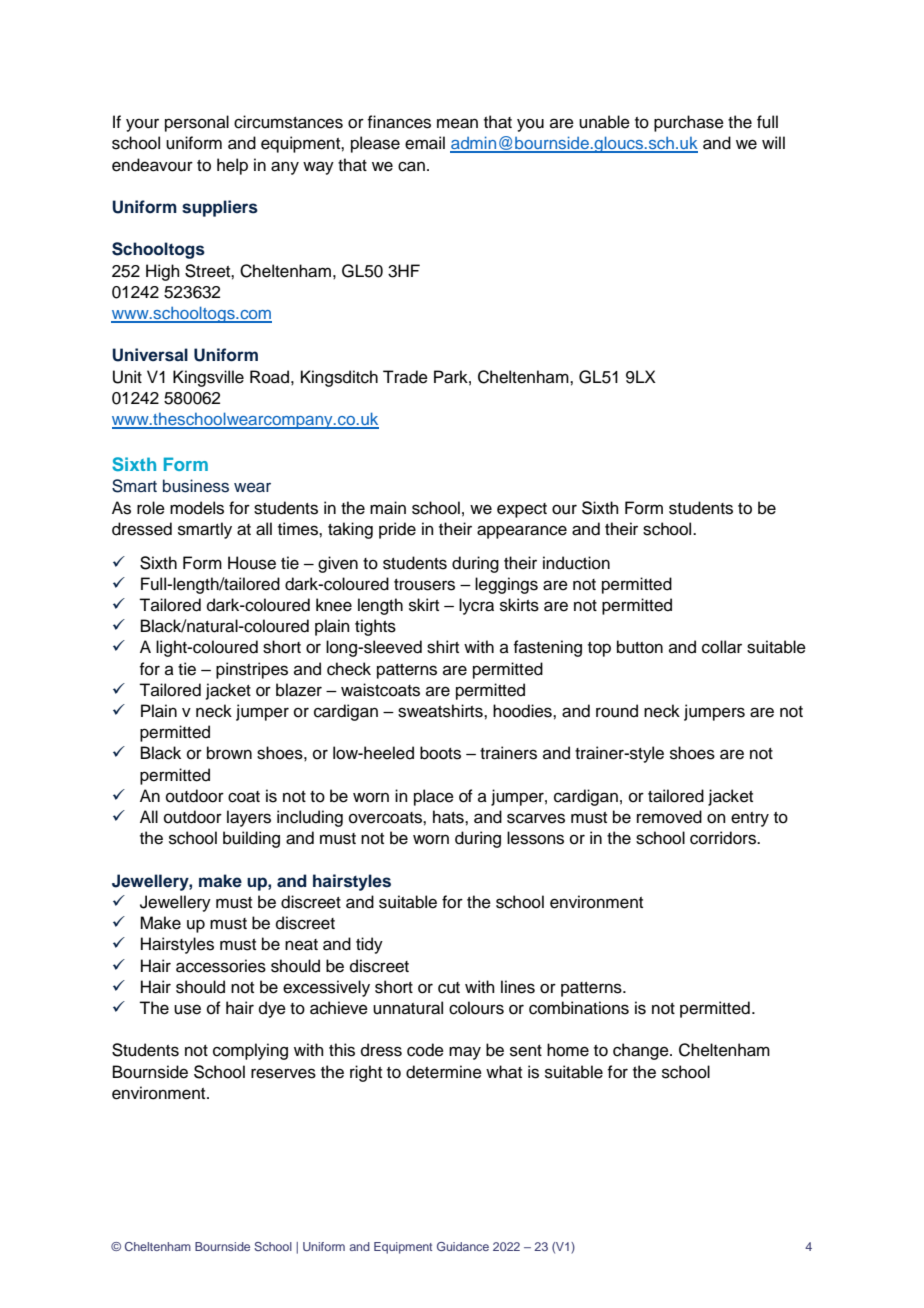 The image size is (924, 1308). I want to click on collar, so click(722, 647).
